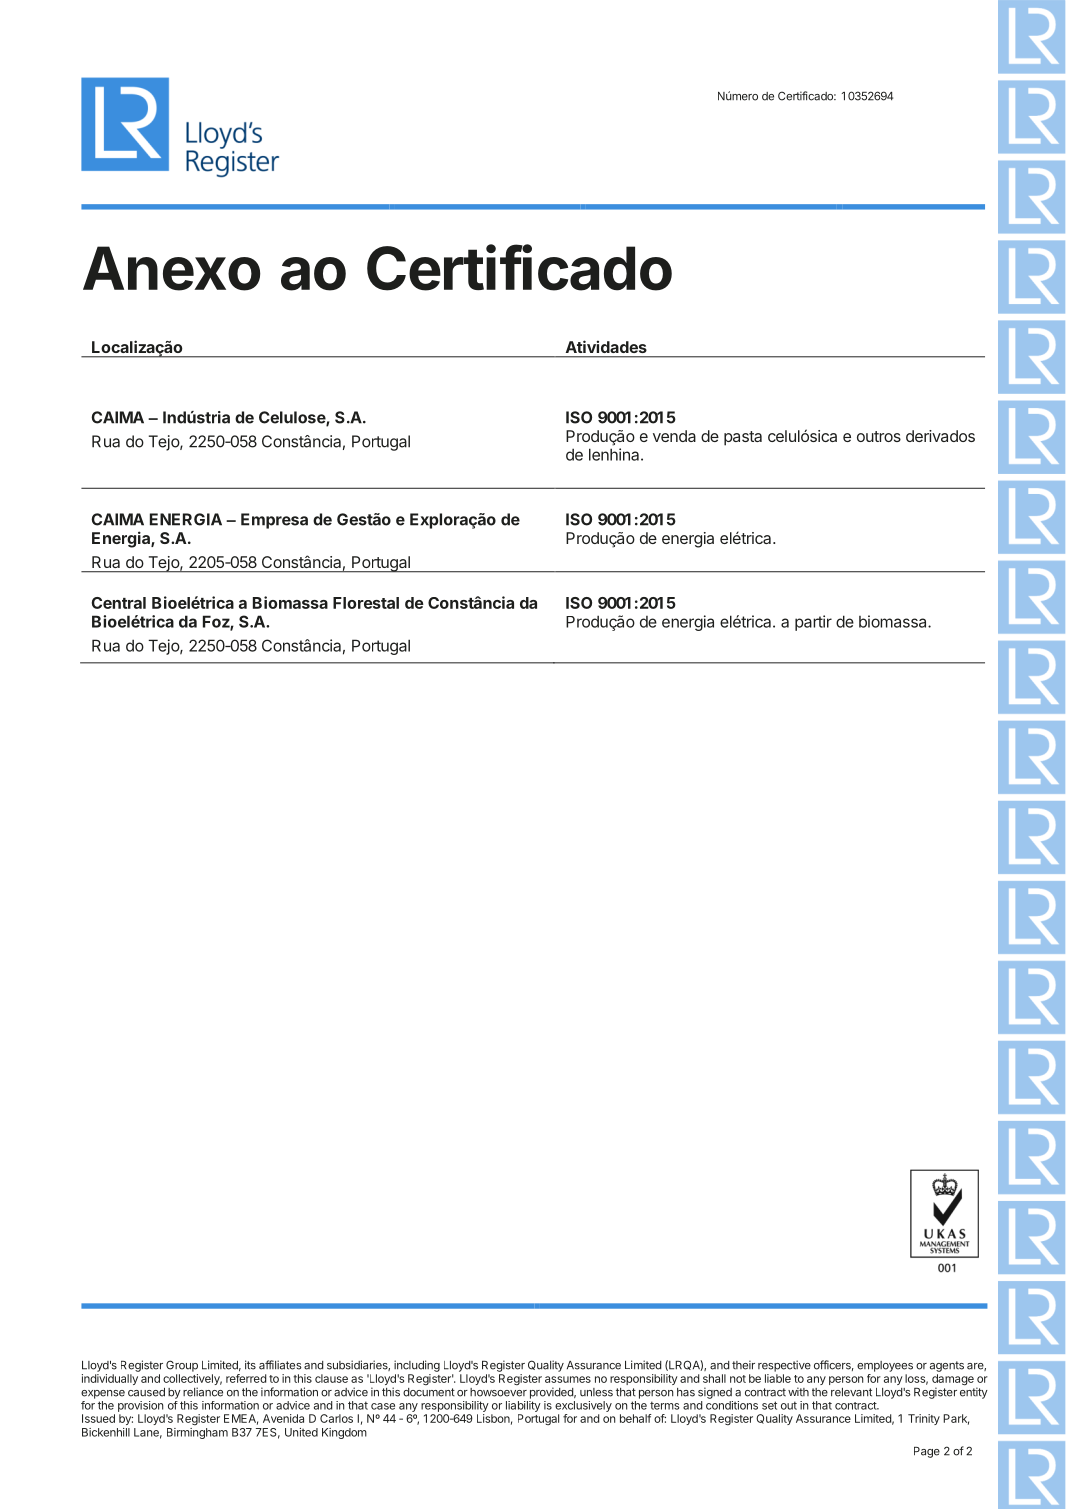 The image size is (1068, 1509). What do you see at coordinates (813, 623) in the screenshot?
I see `partir` at bounding box center [813, 623].
